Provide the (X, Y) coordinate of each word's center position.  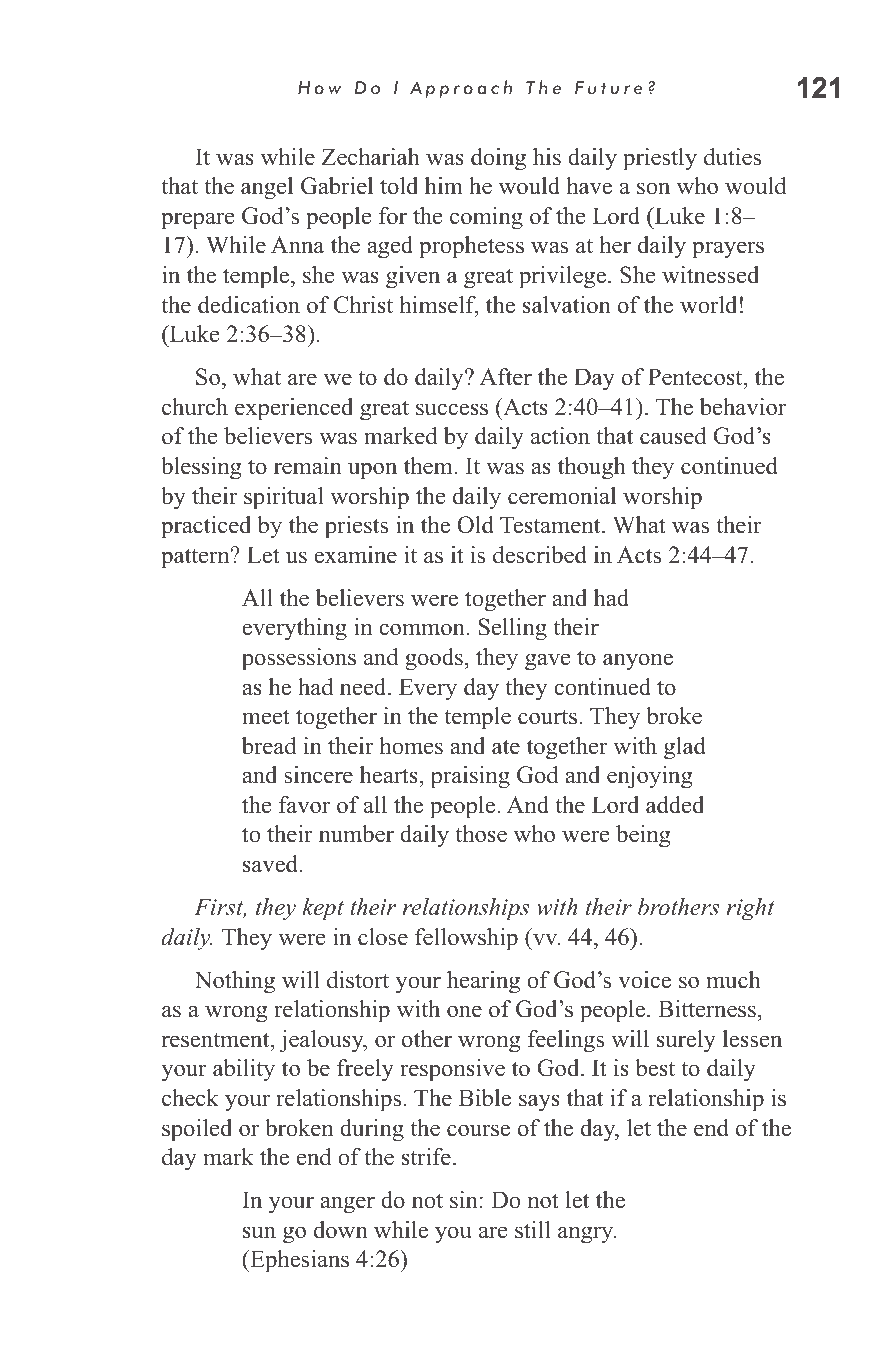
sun (259, 1232)
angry (587, 1235)
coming (486, 218)
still (533, 1230)
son (653, 188)
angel (267, 188)
